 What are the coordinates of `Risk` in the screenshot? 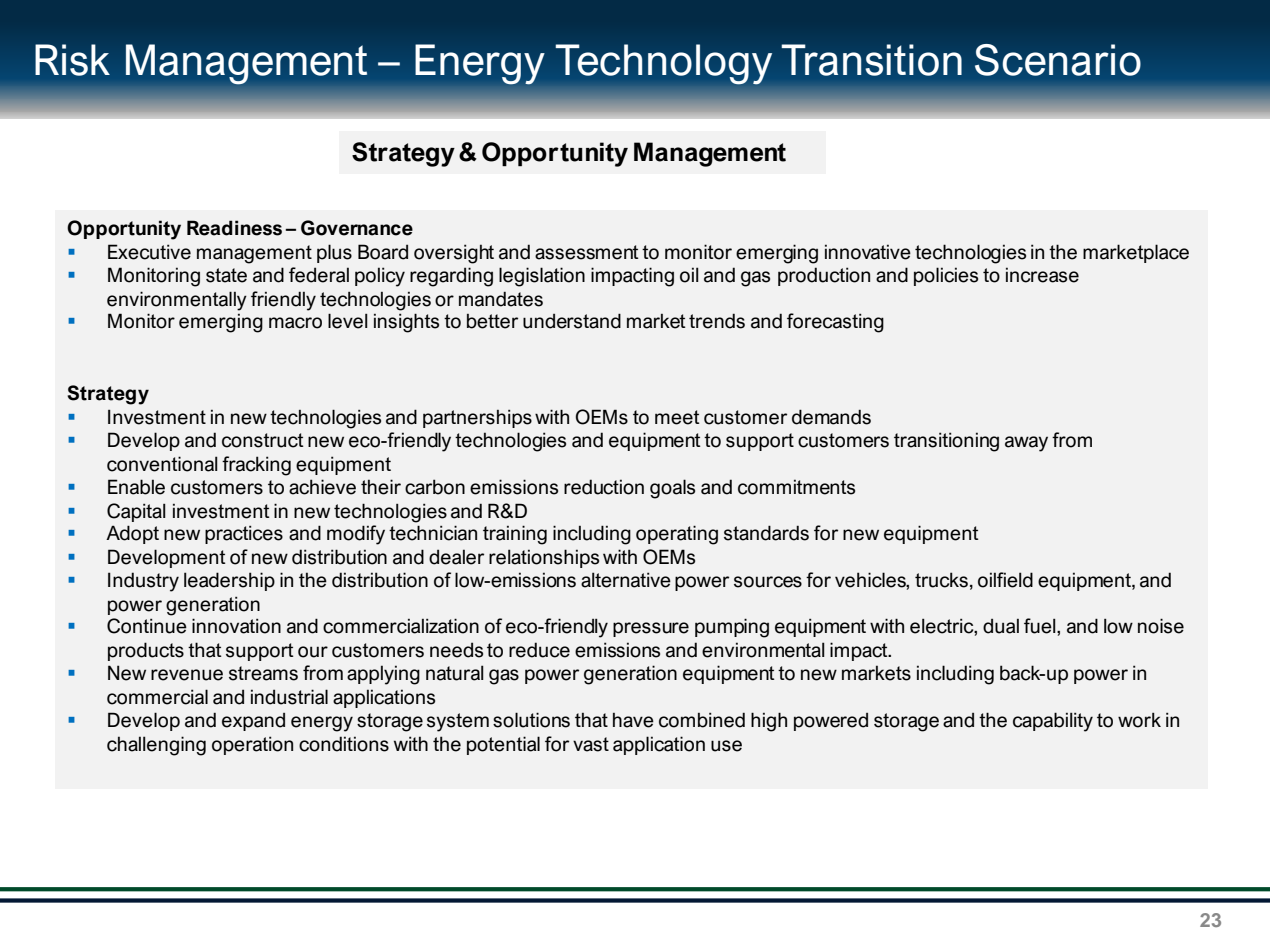 It's located at (72, 60).
